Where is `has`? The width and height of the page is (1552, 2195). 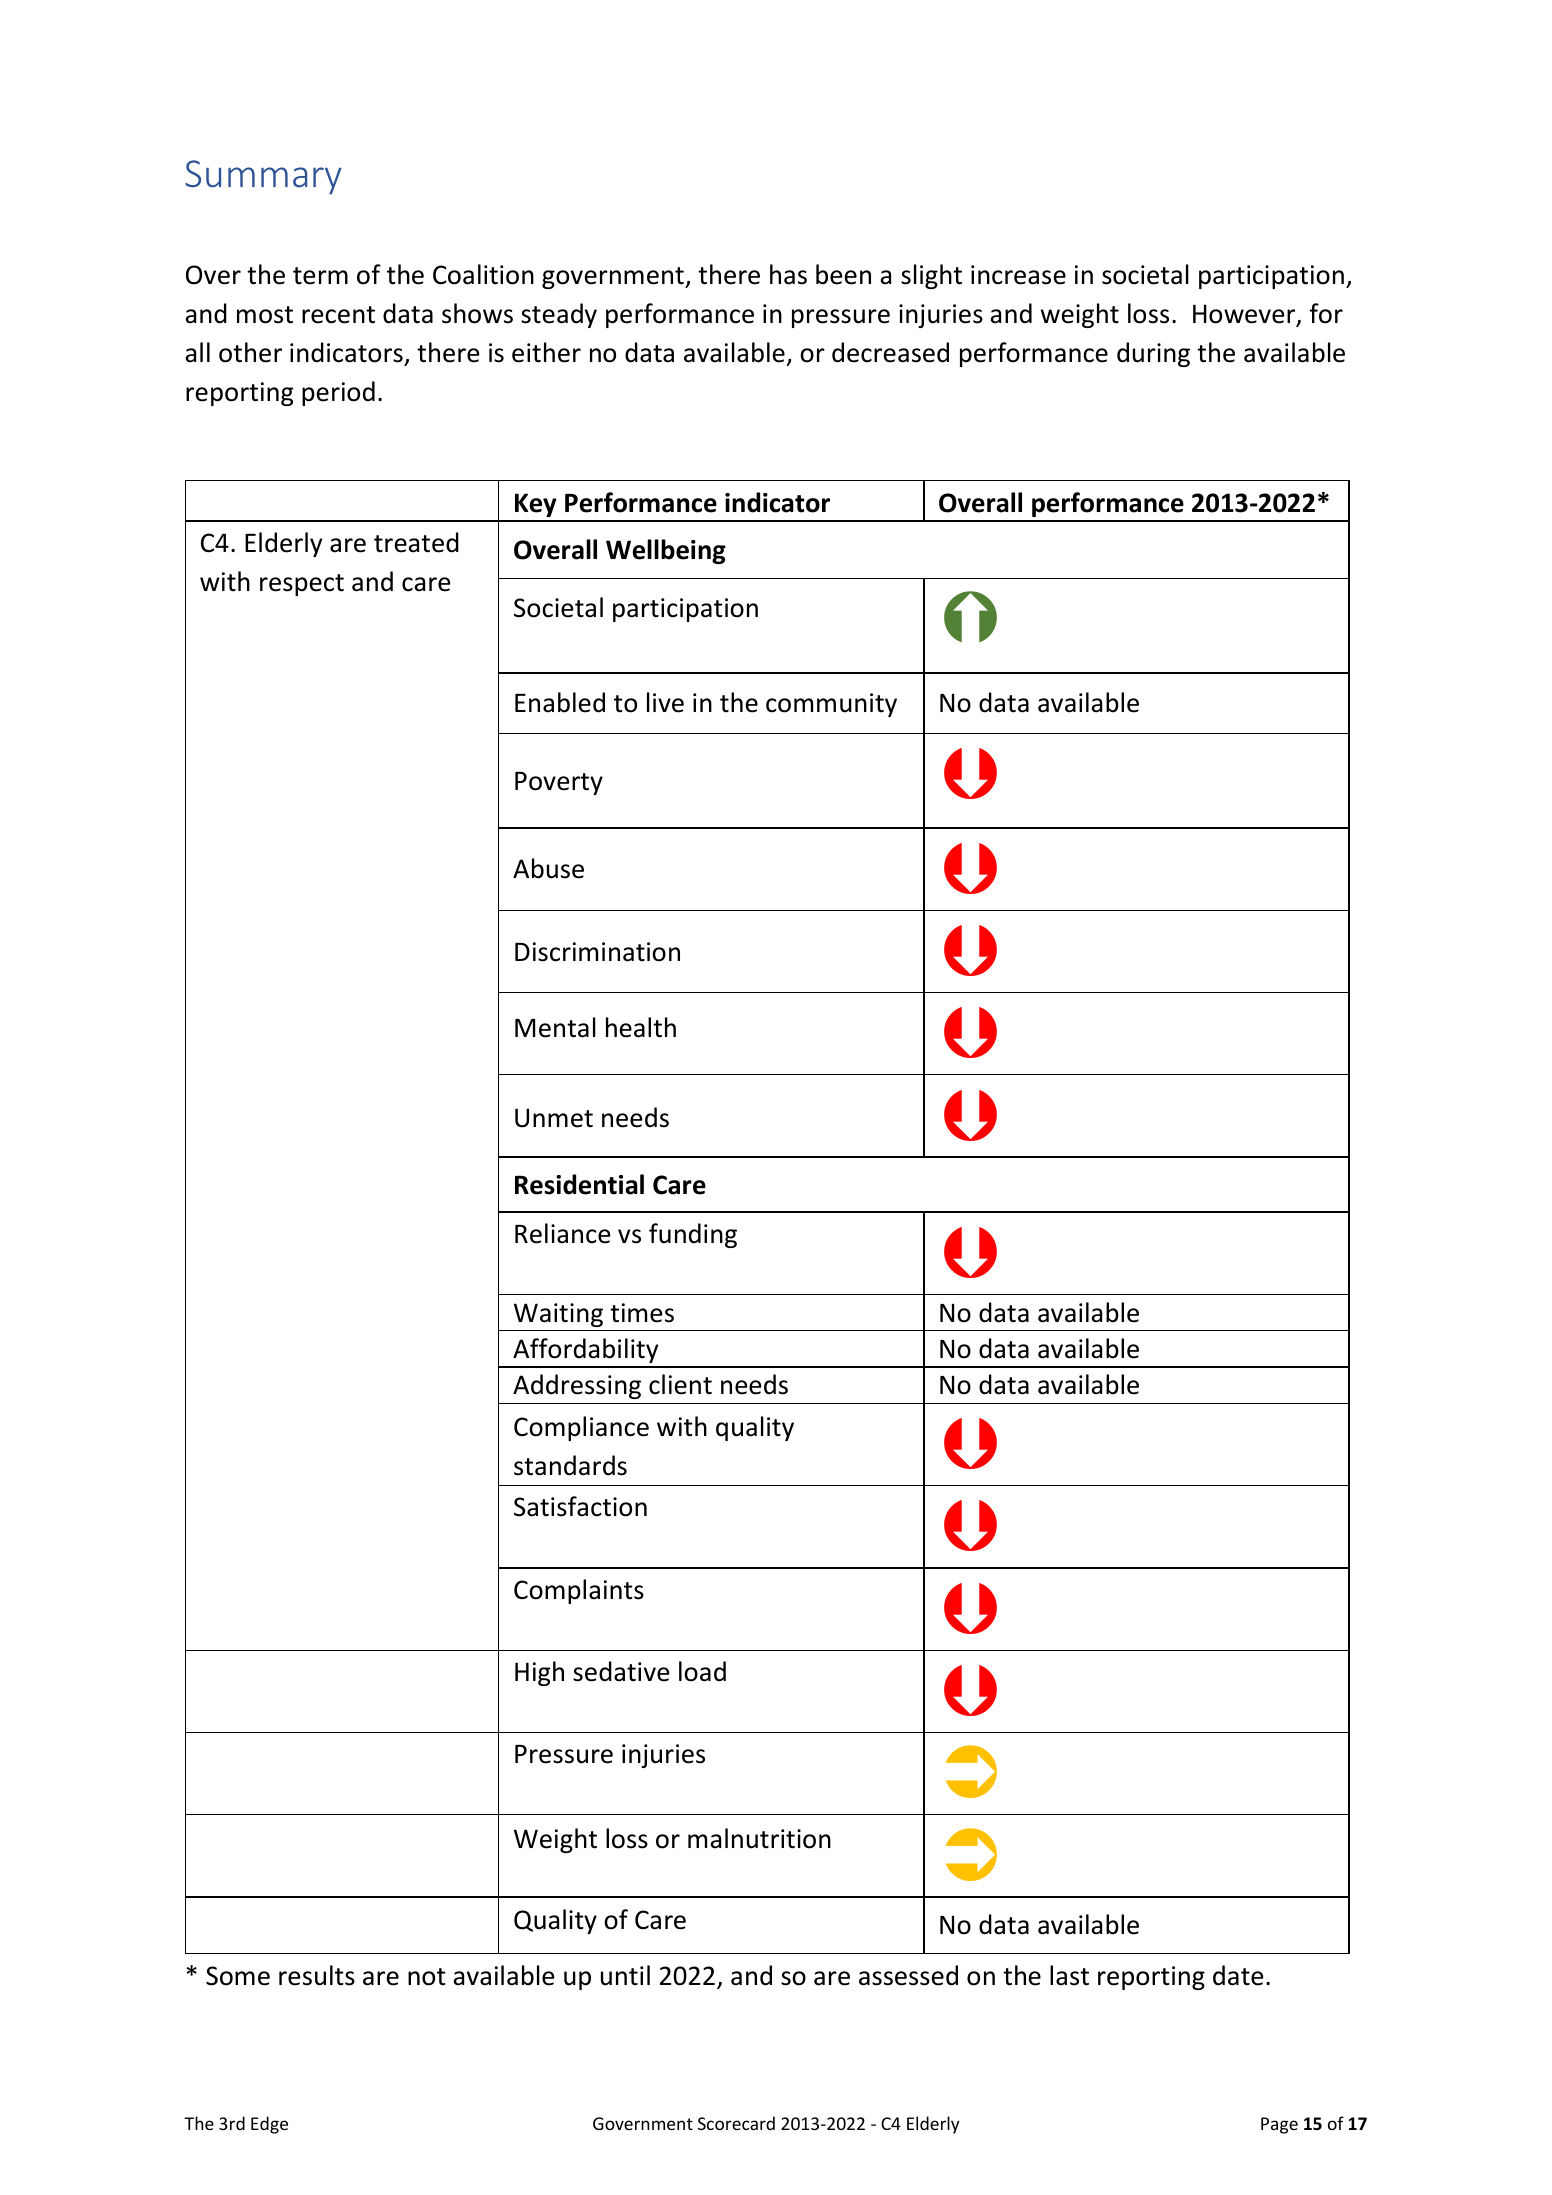 has is located at coordinates (788, 274).
